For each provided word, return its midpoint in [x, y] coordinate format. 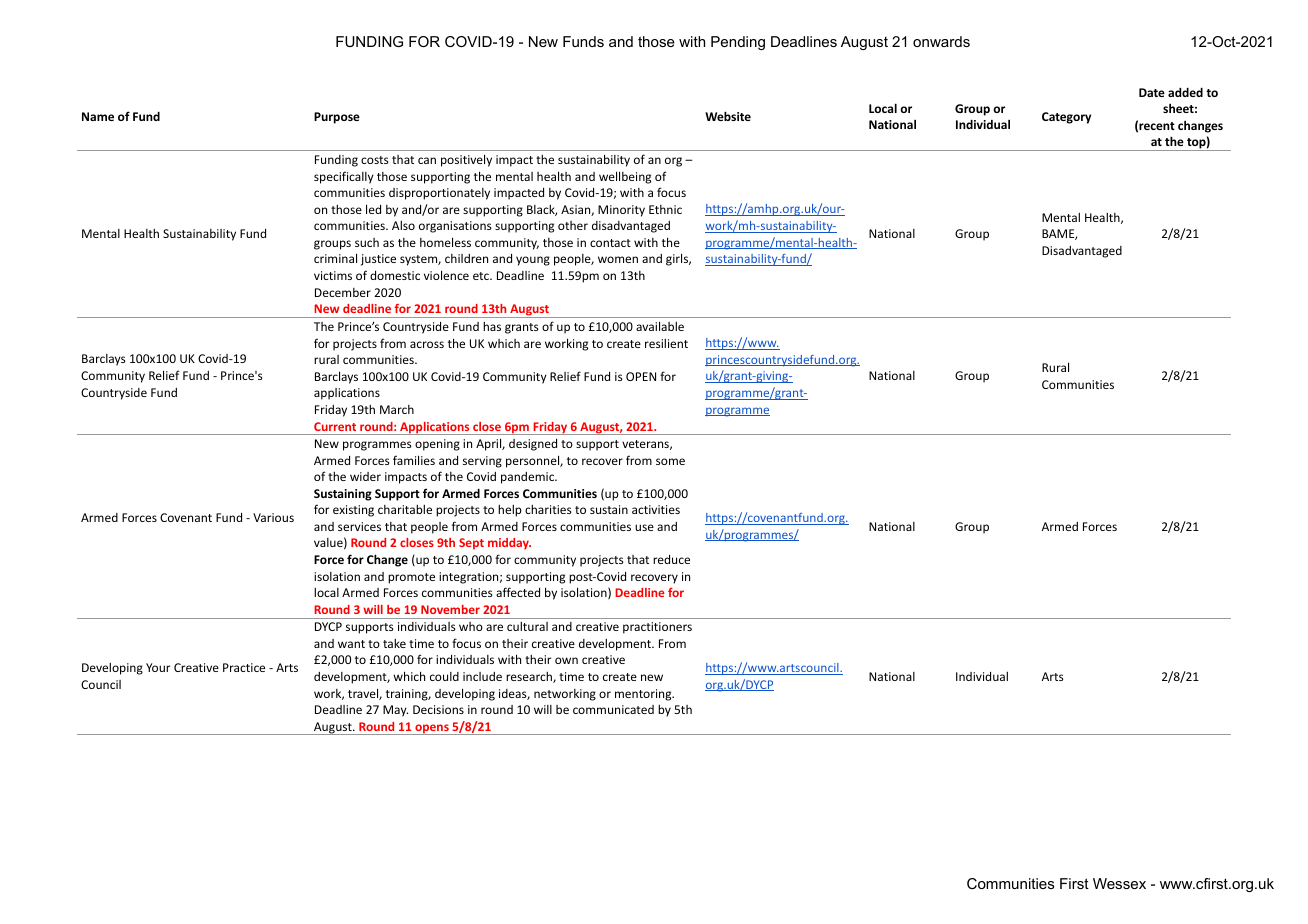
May [395, 711]
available [660, 326]
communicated [613, 709]
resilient [666, 343]
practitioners [657, 628]
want [351, 644]
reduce [671, 559]
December [343, 292]
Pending [738, 43]
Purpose [337, 118]
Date [1152, 92]
